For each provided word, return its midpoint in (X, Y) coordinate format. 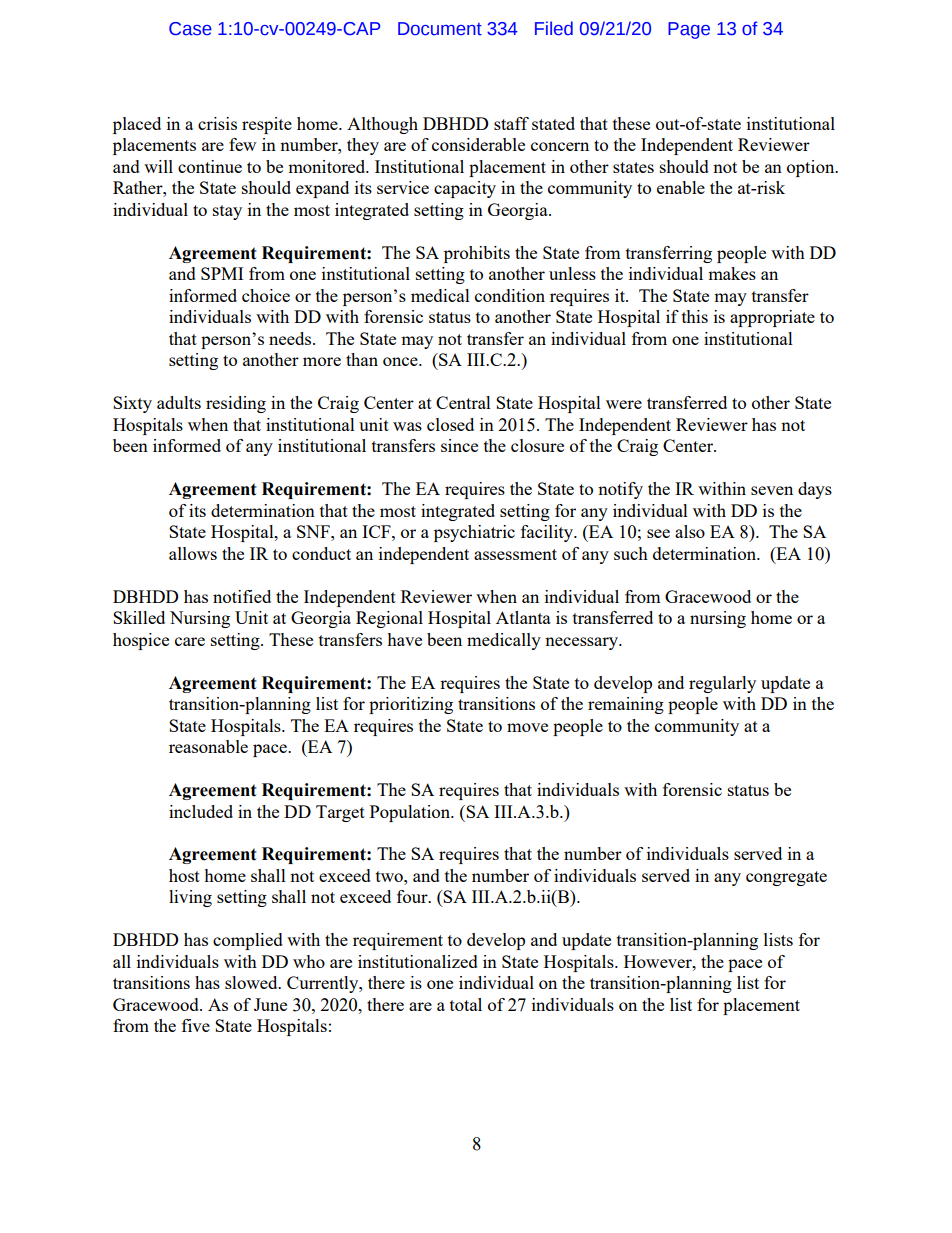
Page (689, 30)
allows (193, 553)
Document (440, 29)
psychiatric (474, 533)
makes (732, 273)
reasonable (208, 746)
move (527, 727)
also (690, 531)
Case (190, 29)
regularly (722, 684)
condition (510, 295)
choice (266, 295)
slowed (252, 982)
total (466, 1004)
